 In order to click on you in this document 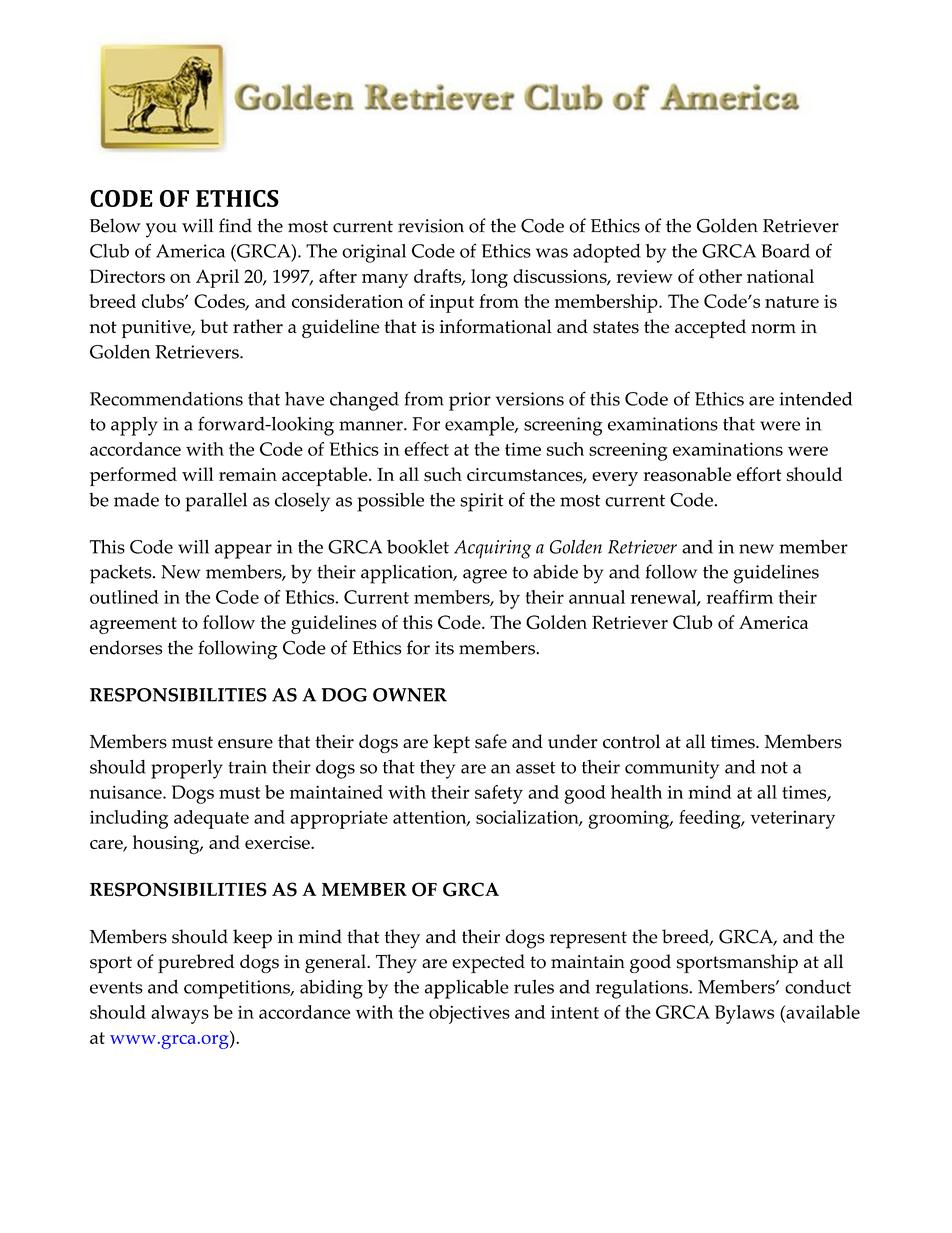, I will do `click(161, 230)`.
